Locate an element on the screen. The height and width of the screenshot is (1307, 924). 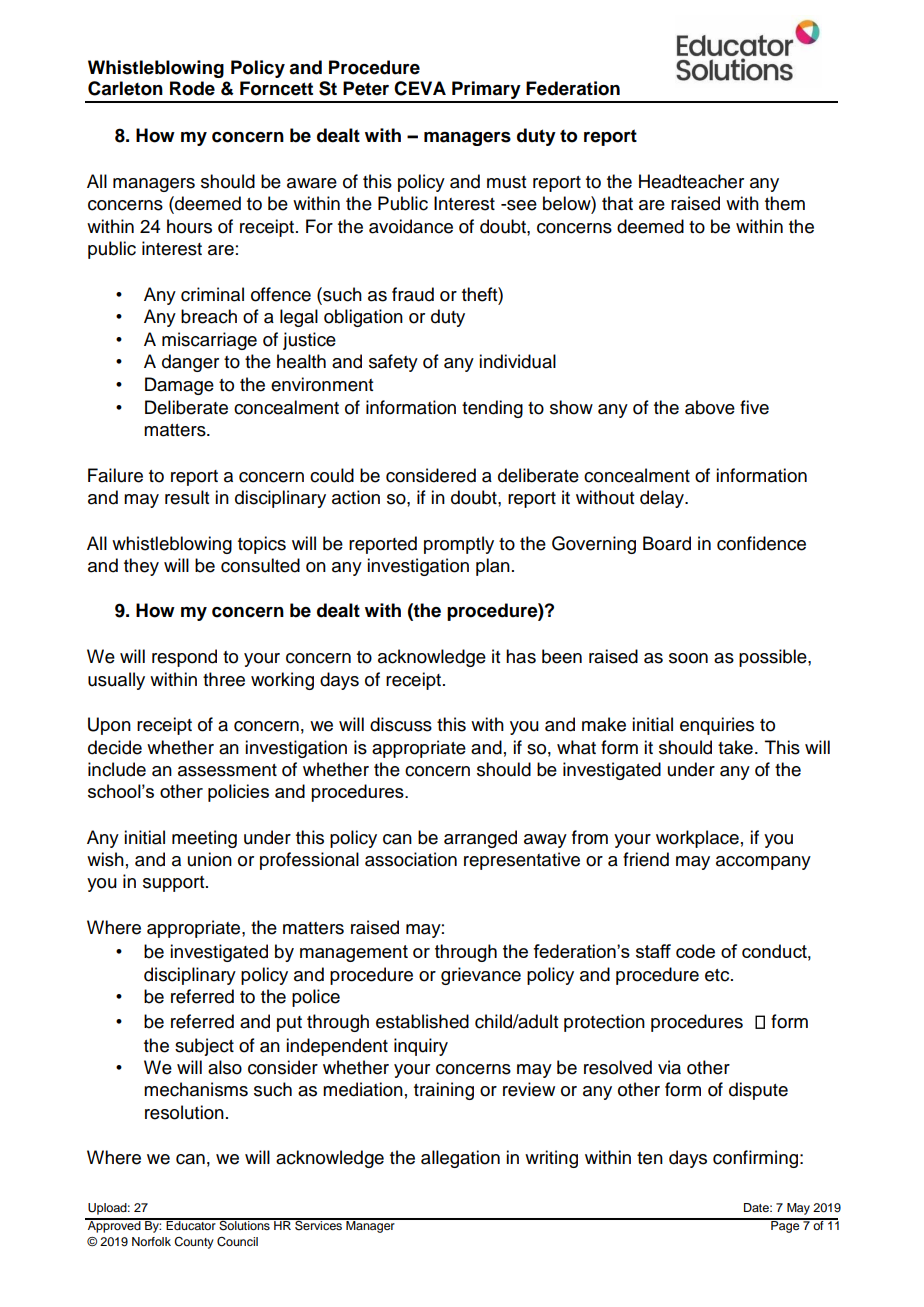
allegation is located at coordinates (460, 1159).
